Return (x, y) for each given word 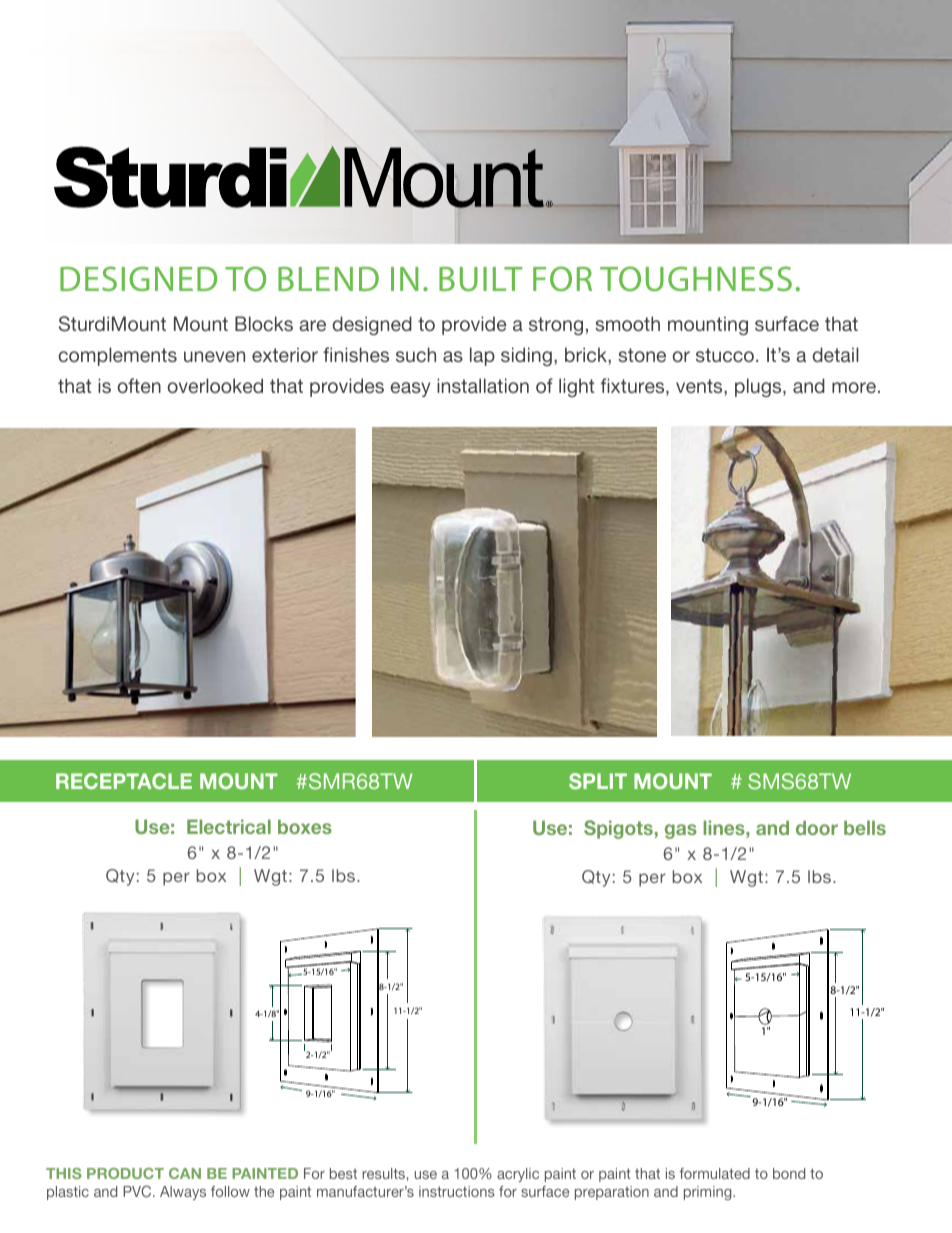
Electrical (229, 826)
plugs (759, 387)
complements (117, 356)
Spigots (618, 829)
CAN (185, 1173)
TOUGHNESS (696, 278)
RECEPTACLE (124, 781)
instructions (457, 1191)
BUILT (480, 279)
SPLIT (598, 781)
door (817, 827)
